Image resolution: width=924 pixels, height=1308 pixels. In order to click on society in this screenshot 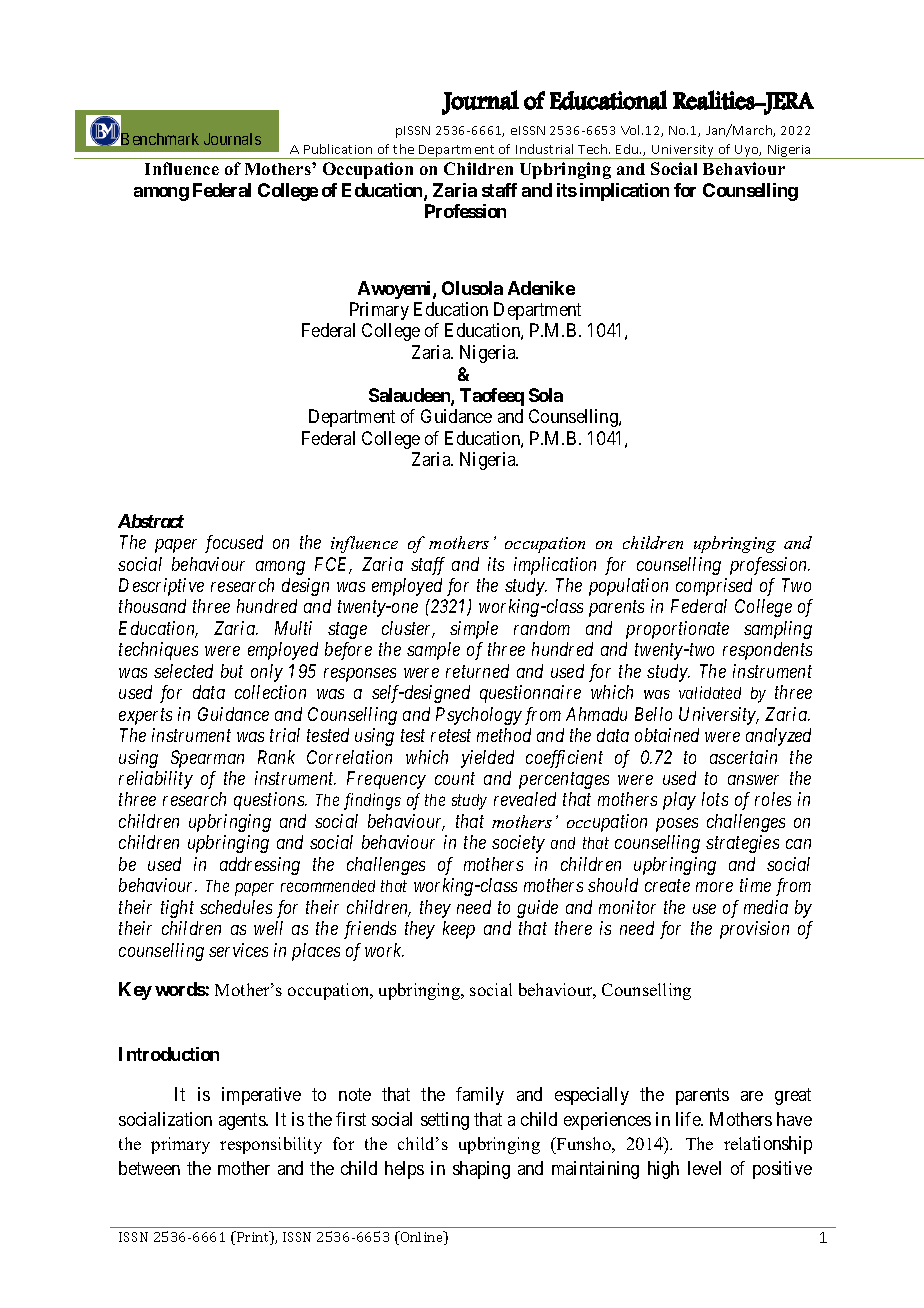, I will do `click(518, 844)`.
